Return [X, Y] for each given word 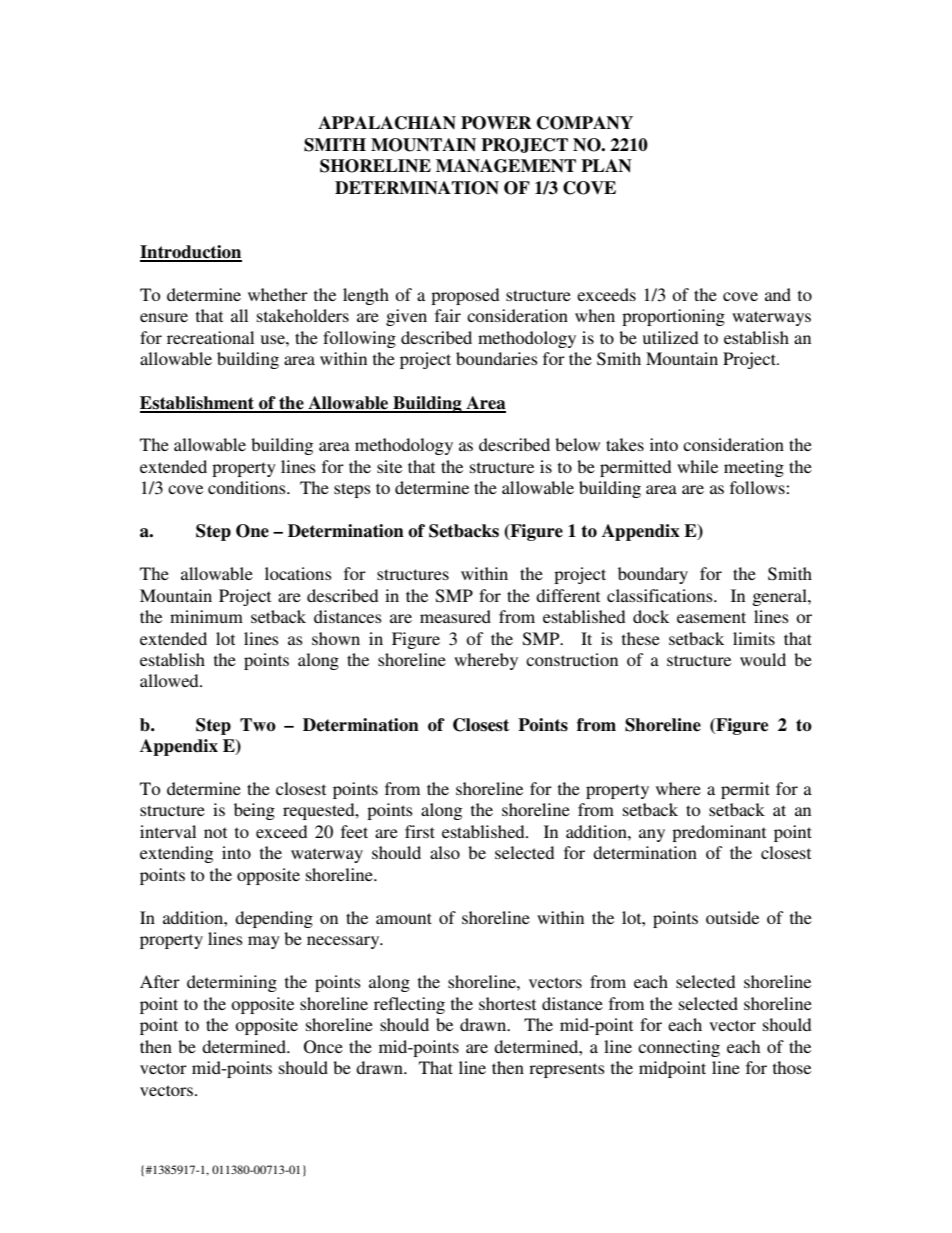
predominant [719, 833]
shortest [507, 1003]
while [697, 466]
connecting [679, 1048]
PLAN [606, 166]
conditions [248, 487]
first [420, 831]
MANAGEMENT [506, 166]
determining [232, 983]
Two [258, 724]
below [577, 444]
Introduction [191, 253]
